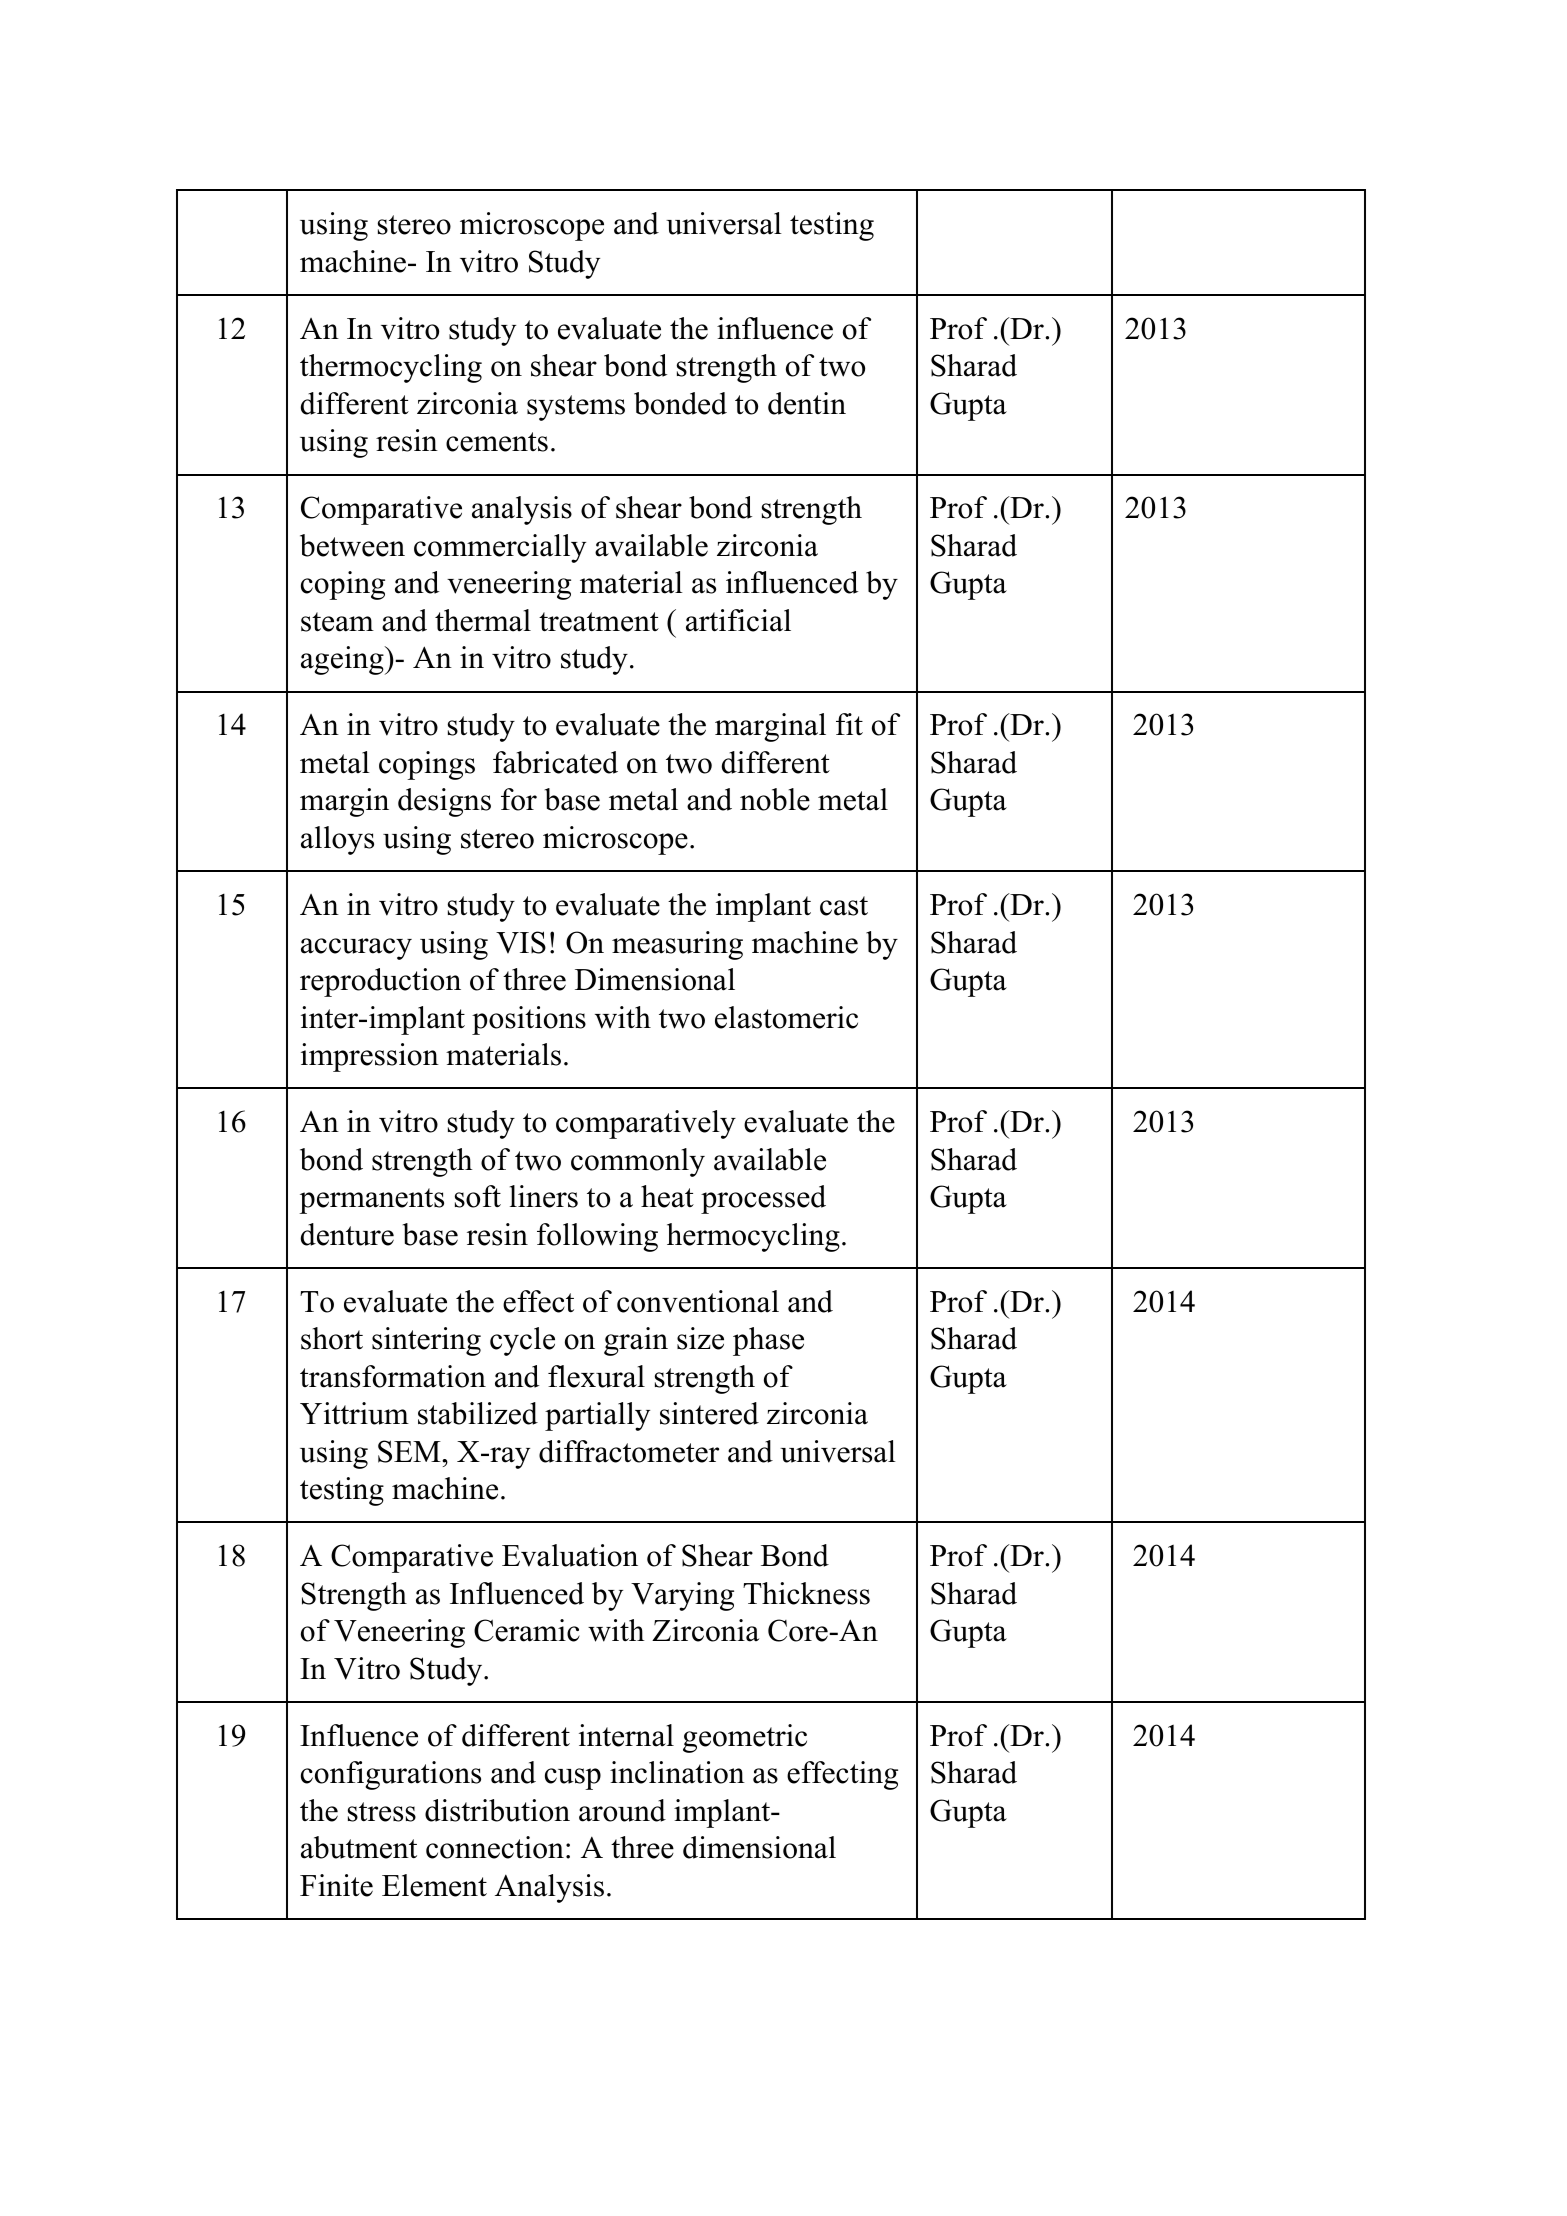  What do you see at coordinates (576, 408) in the document?
I see `systems` at bounding box center [576, 408].
